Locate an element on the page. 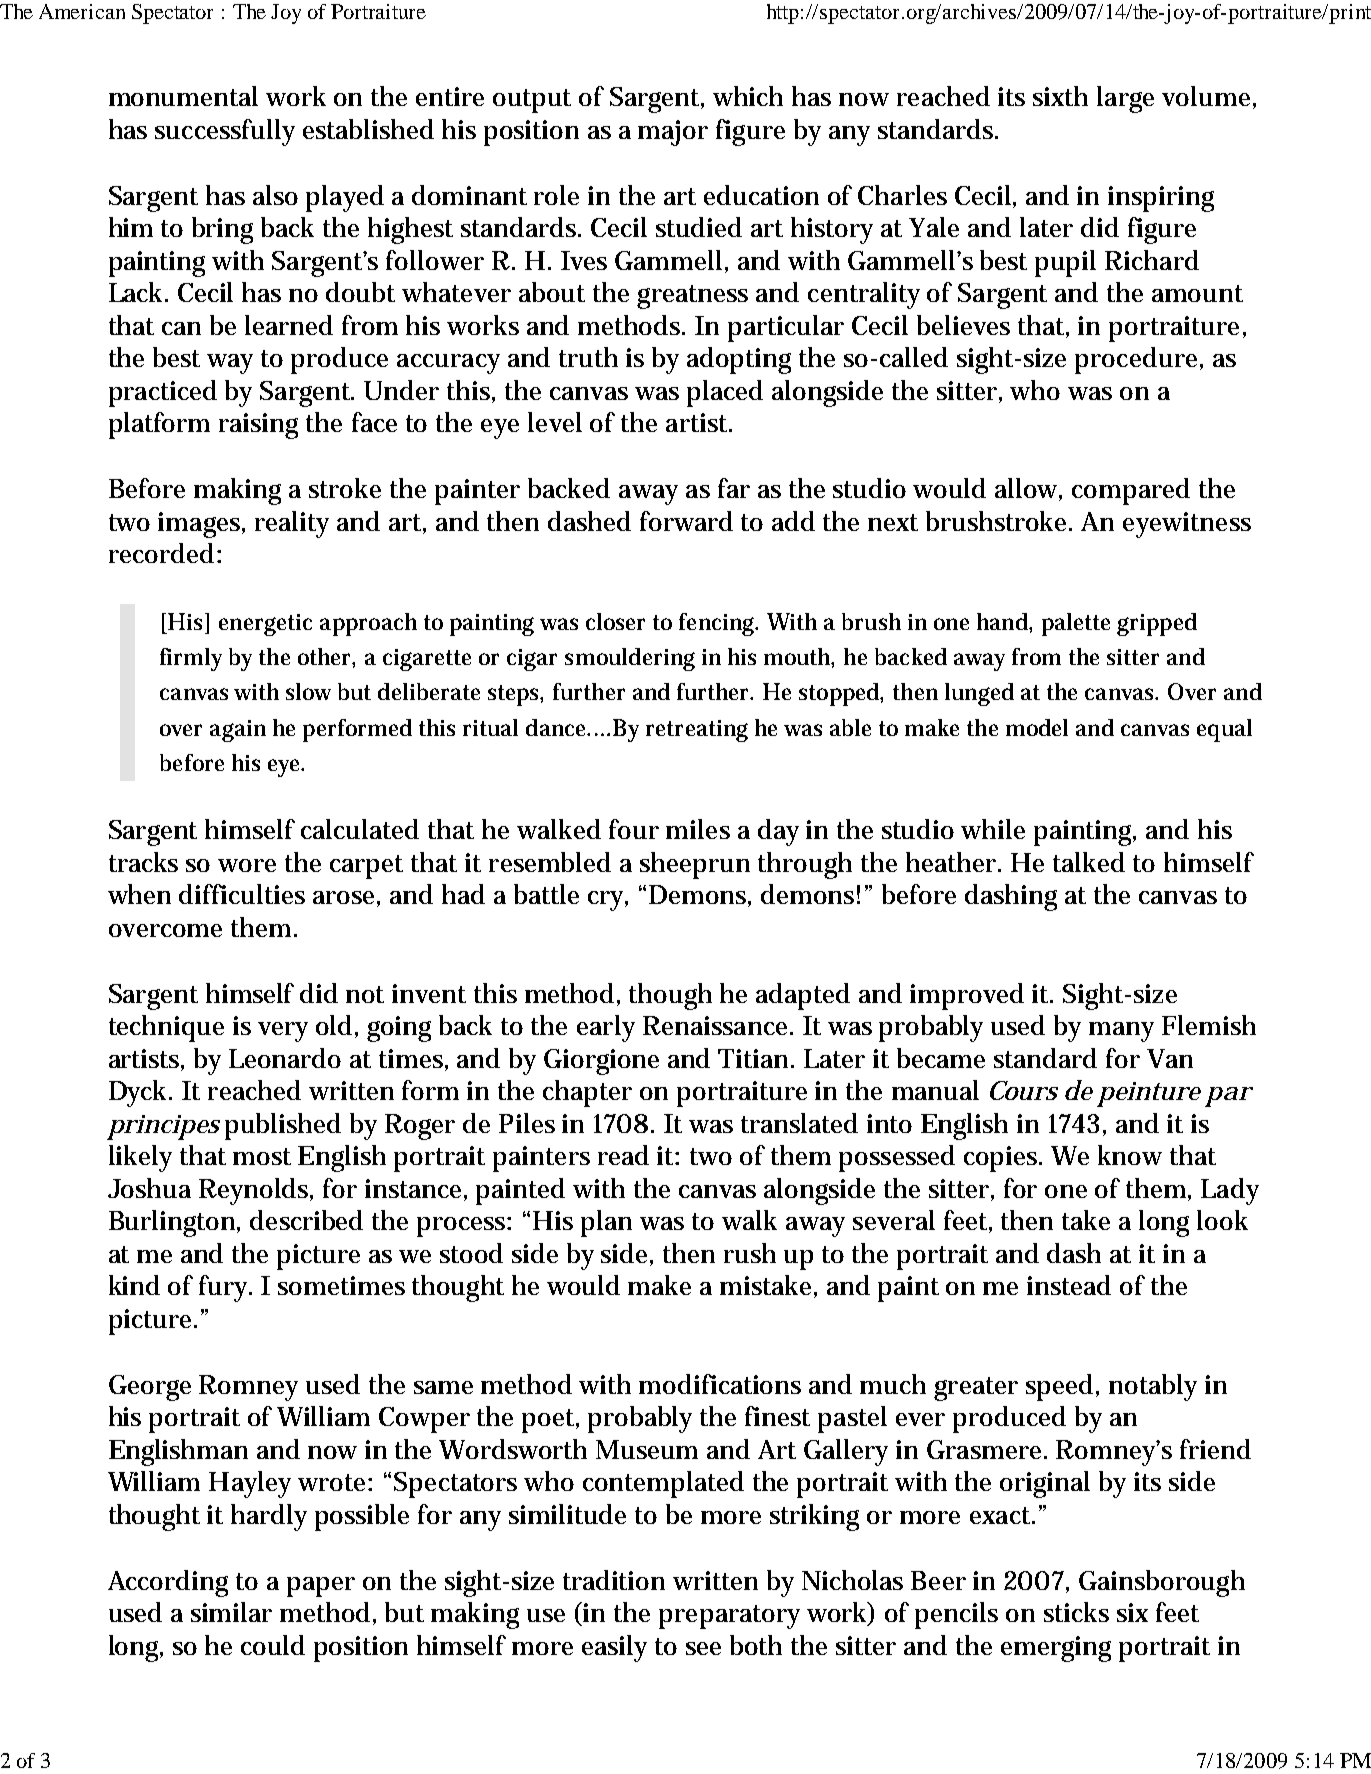  major is located at coordinates (673, 133).
